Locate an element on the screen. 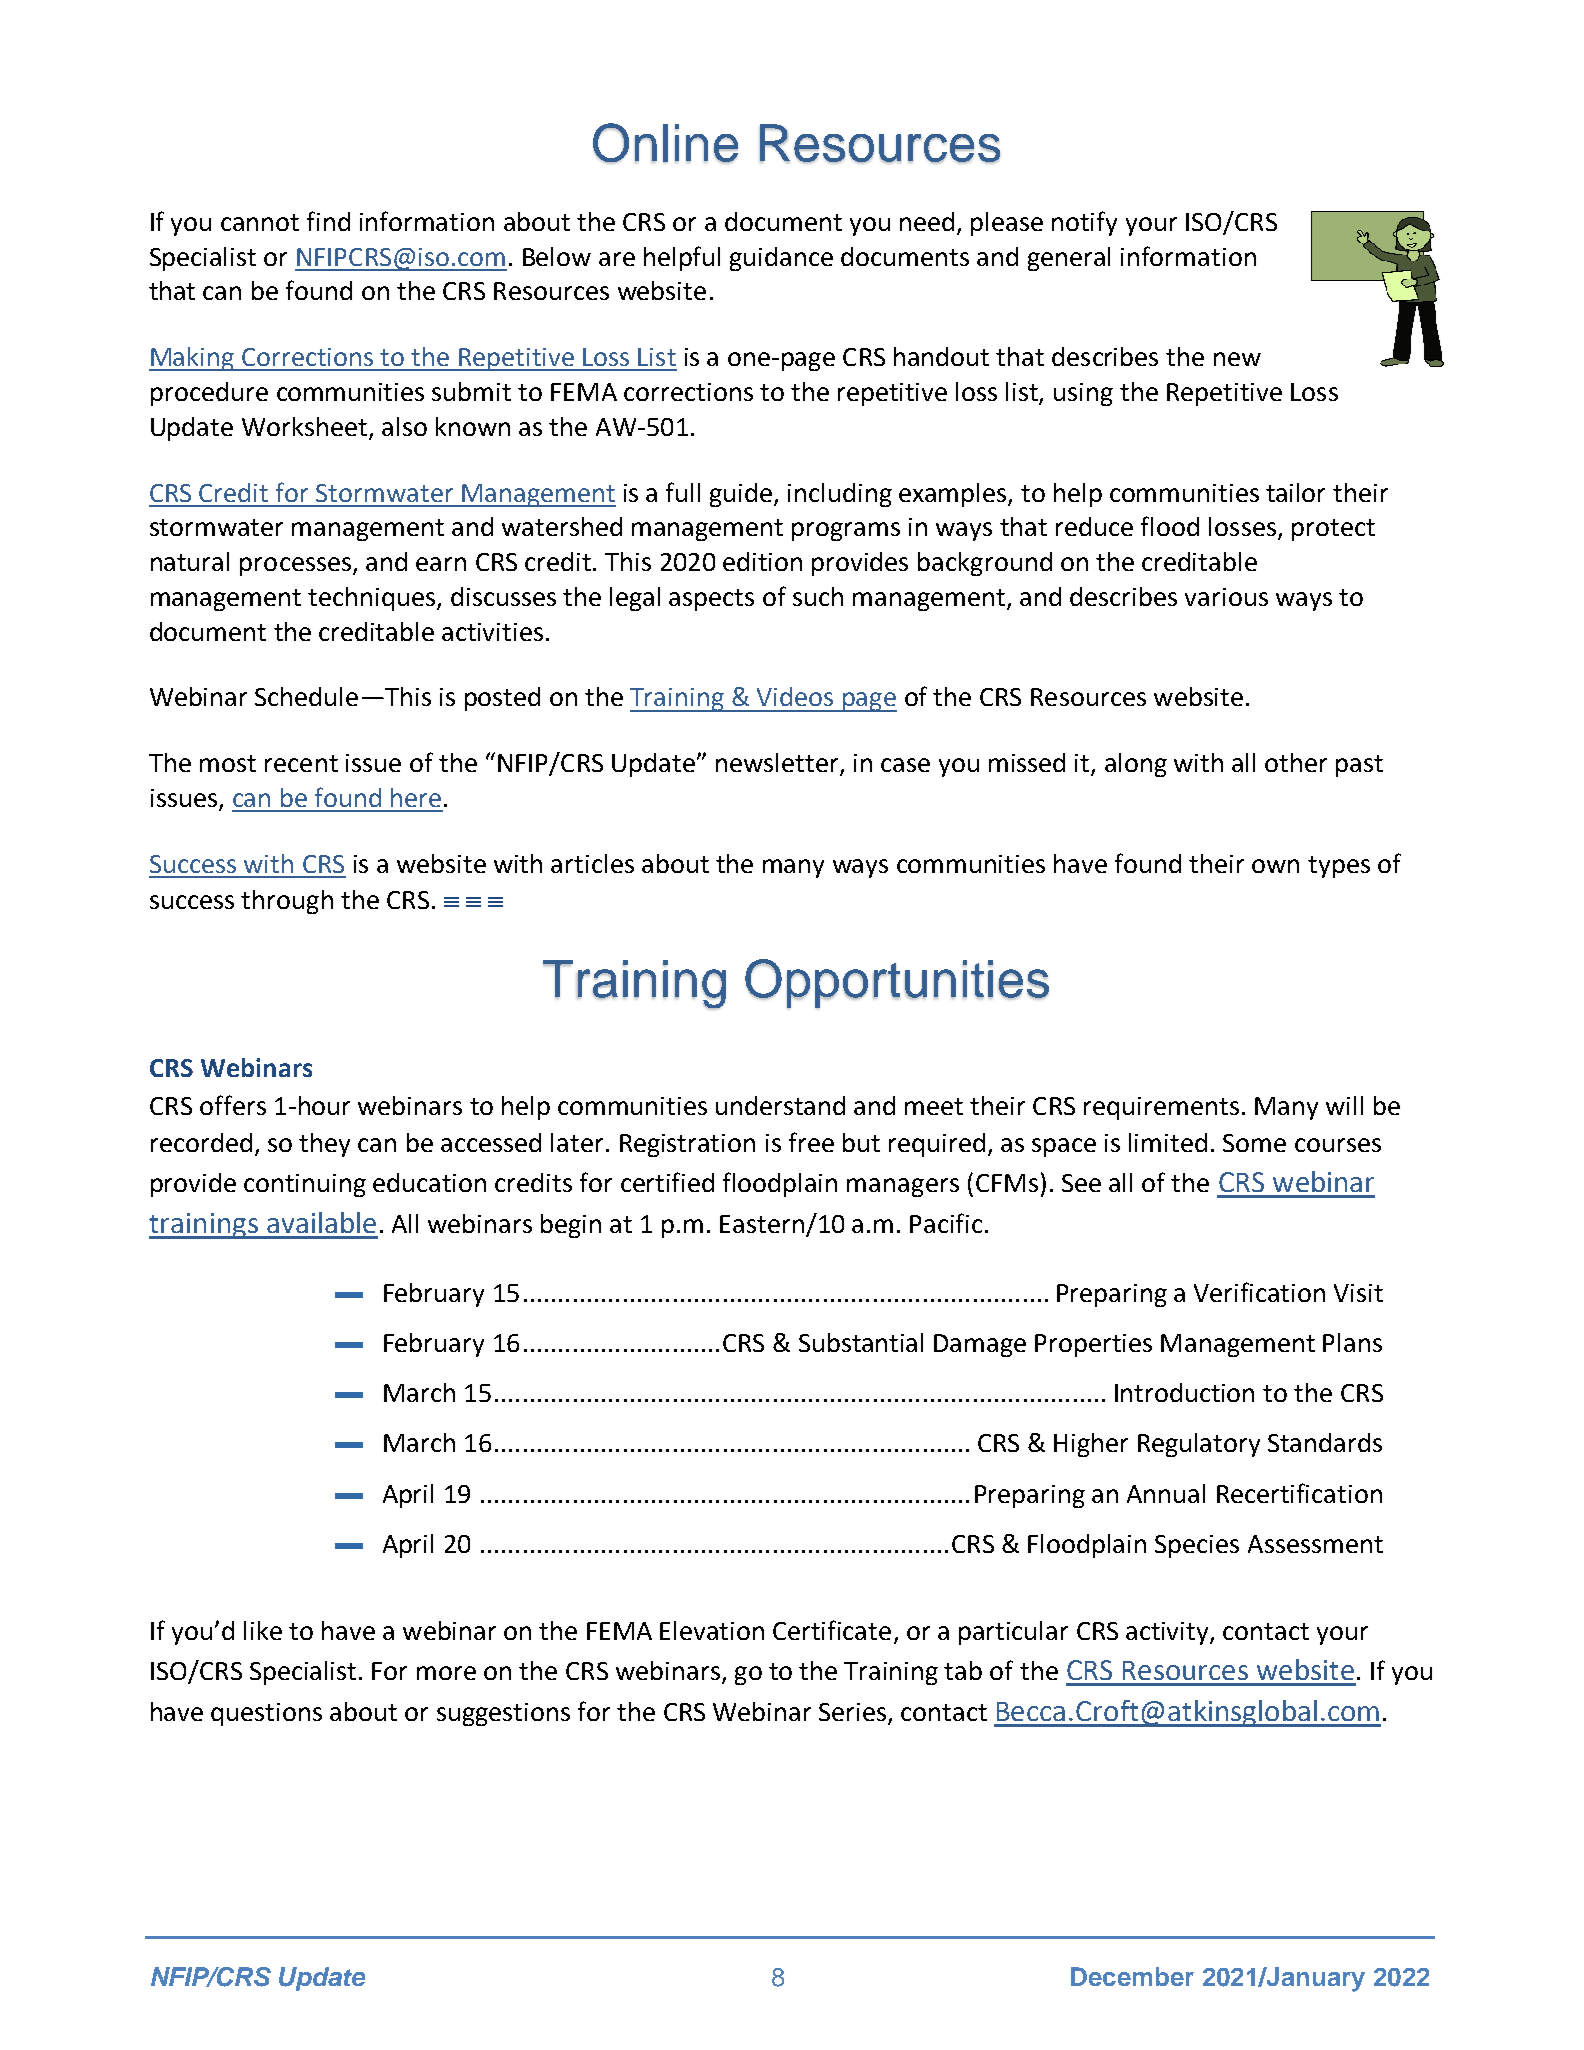 The width and height of the screenshot is (1584, 2050). find is located at coordinates (328, 221).
